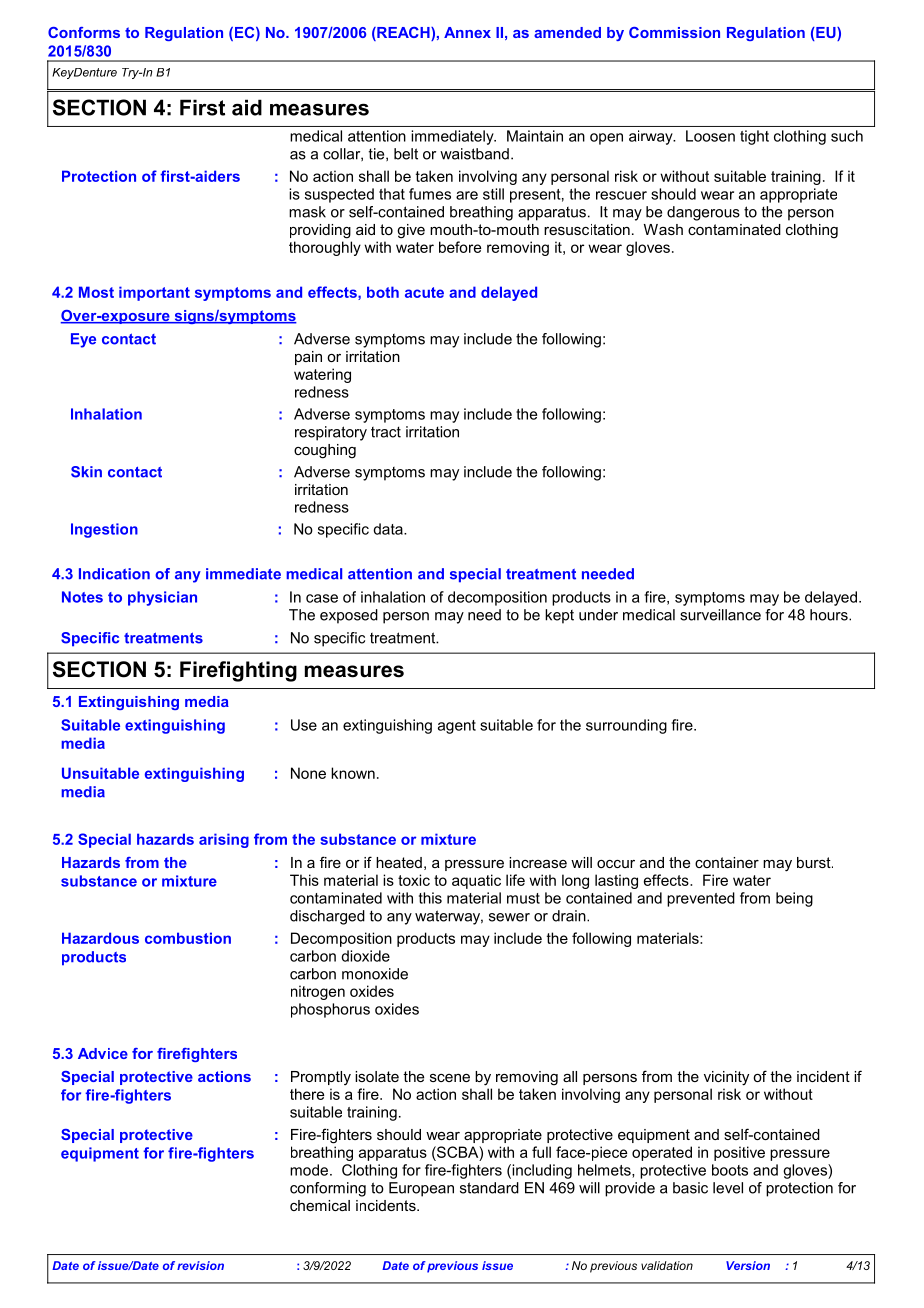  Describe the element at coordinates (489, 1188) in the page. I see `standard` at that location.
